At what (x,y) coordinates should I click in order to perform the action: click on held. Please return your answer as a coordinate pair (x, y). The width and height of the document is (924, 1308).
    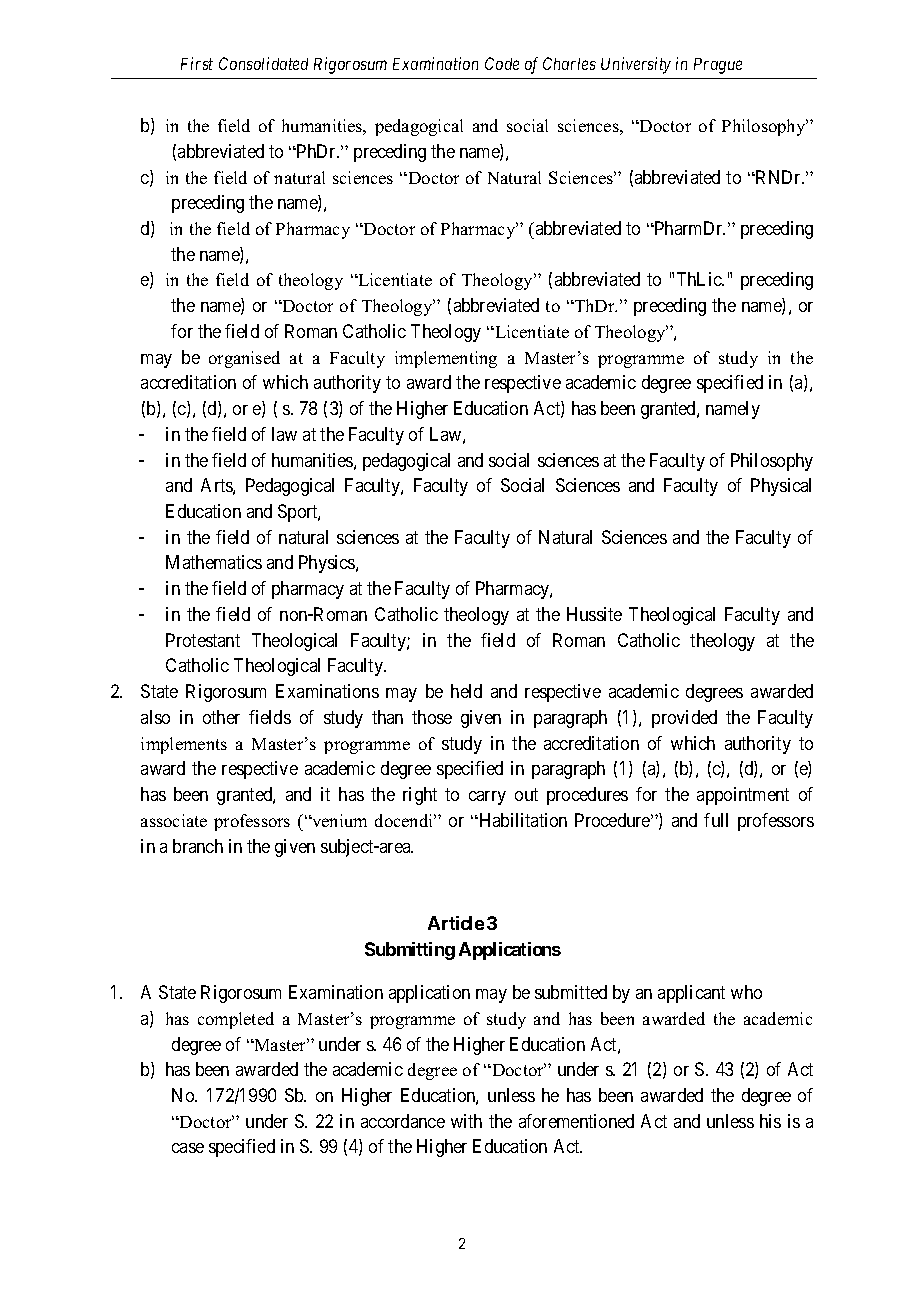
    Looking at the image, I should click on (466, 691).
